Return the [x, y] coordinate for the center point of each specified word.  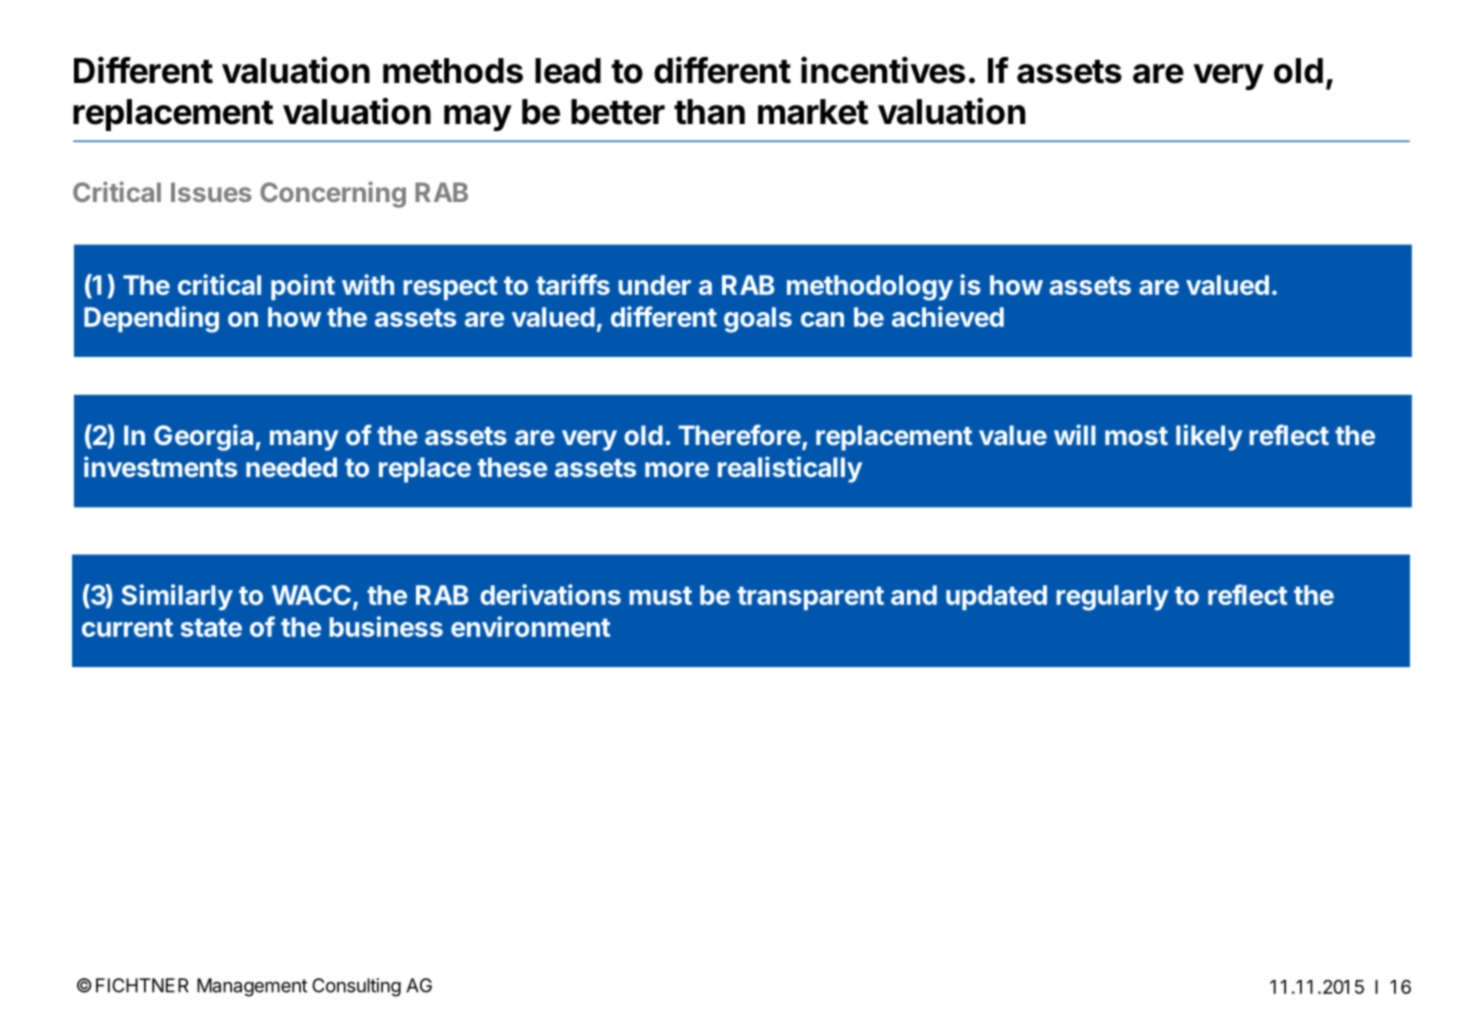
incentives [883, 70]
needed [291, 467]
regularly [1112, 598]
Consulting [356, 987]
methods [453, 71]
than [709, 112]
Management [252, 987]
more [677, 469]
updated [996, 597]
